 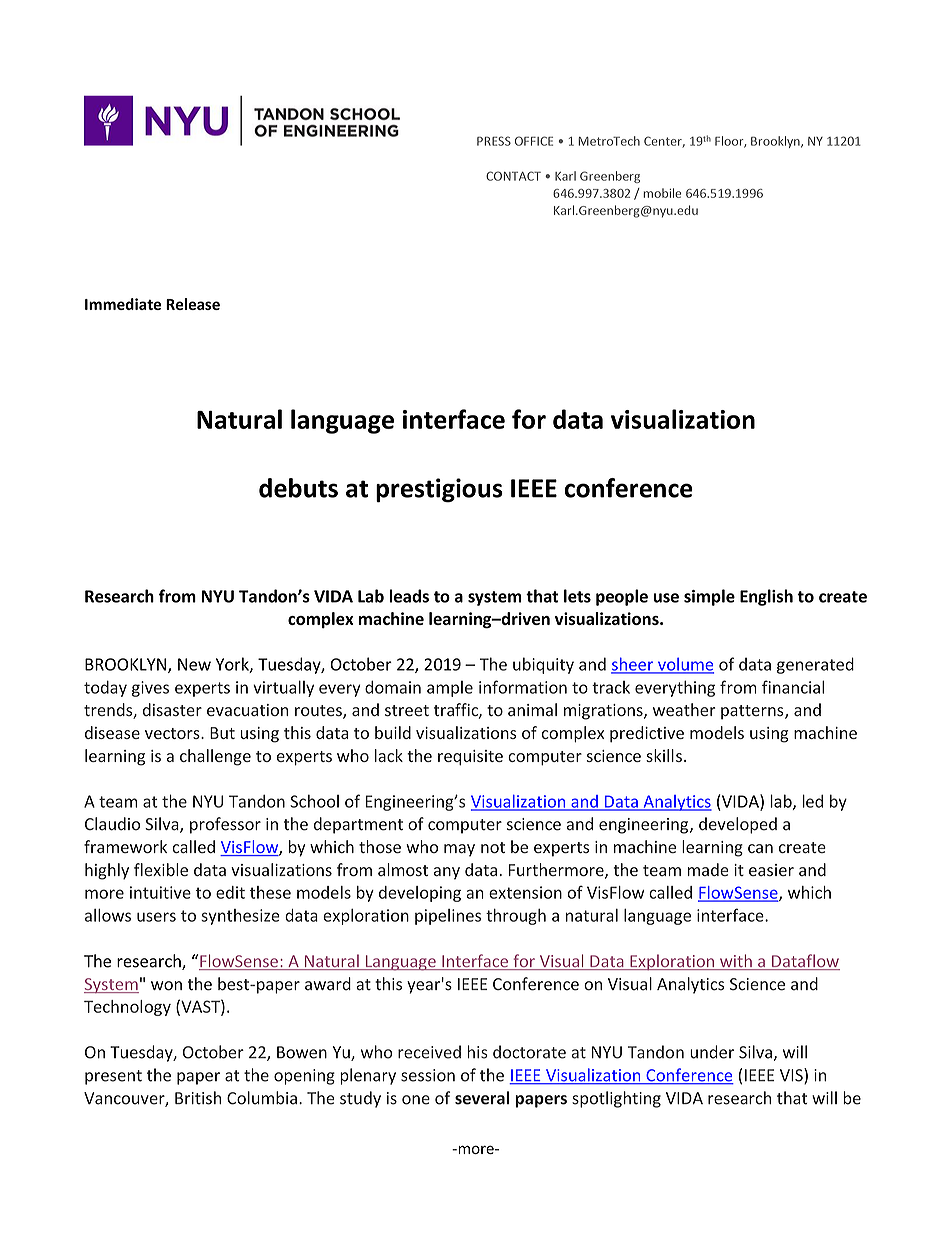 What do you see at coordinates (494, 141) in the screenshot?
I see `PRESS` at bounding box center [494, 141].
